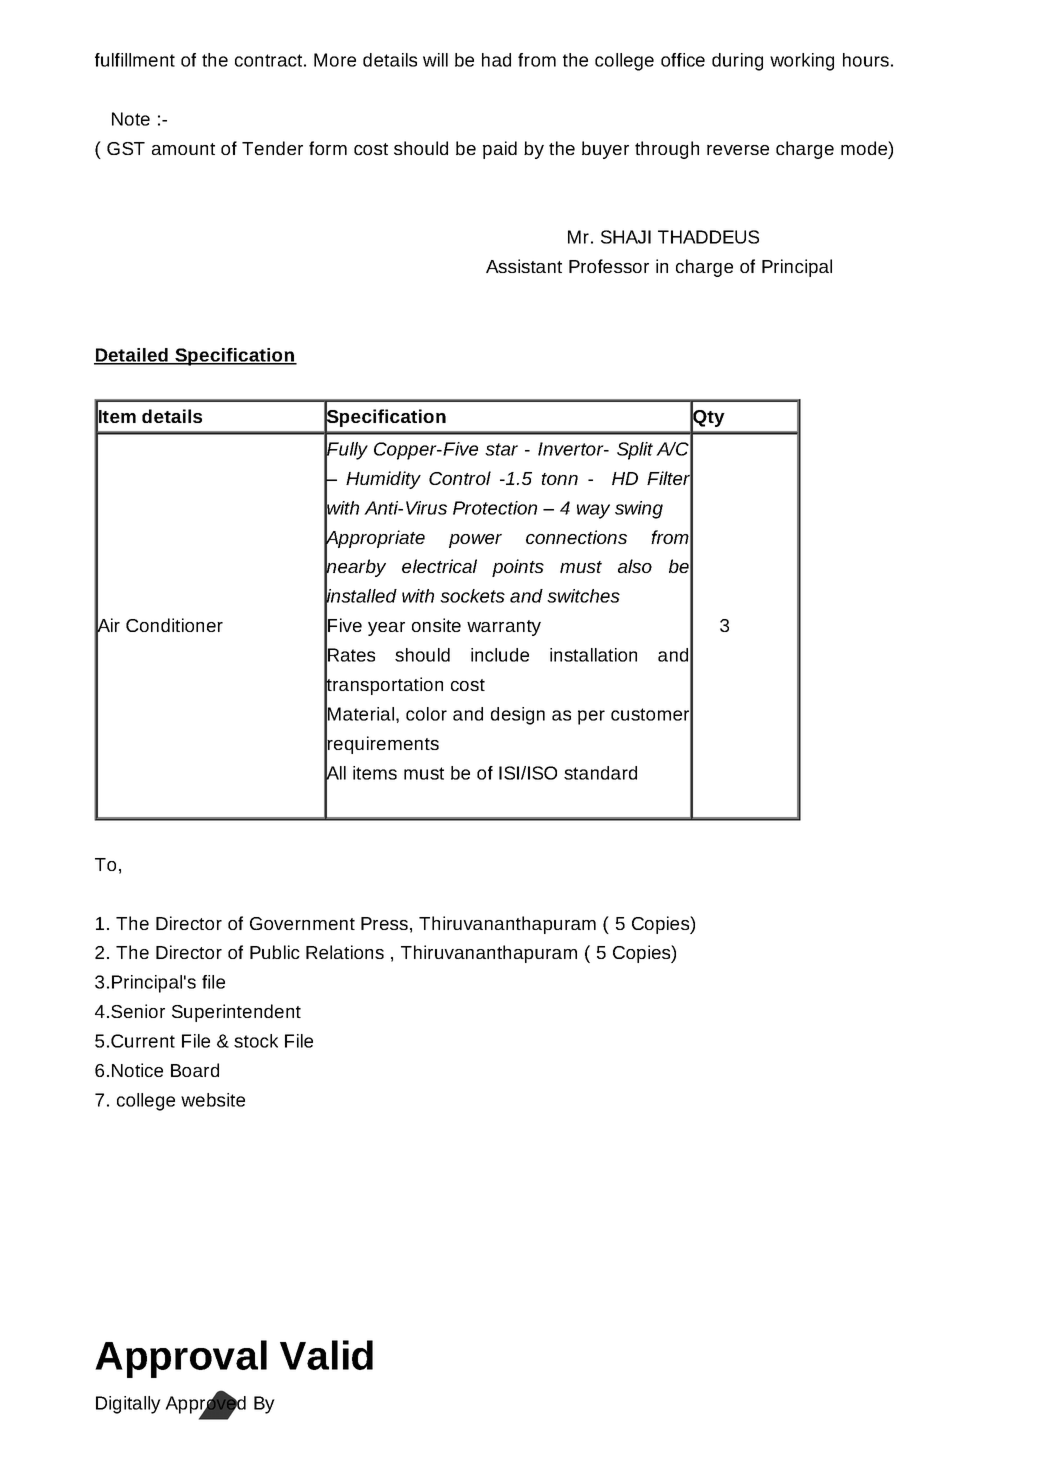  What do you see at coordinates (174, 625) in the screenshot?
I see `Conditioner` at bounding box center [174, 625].
